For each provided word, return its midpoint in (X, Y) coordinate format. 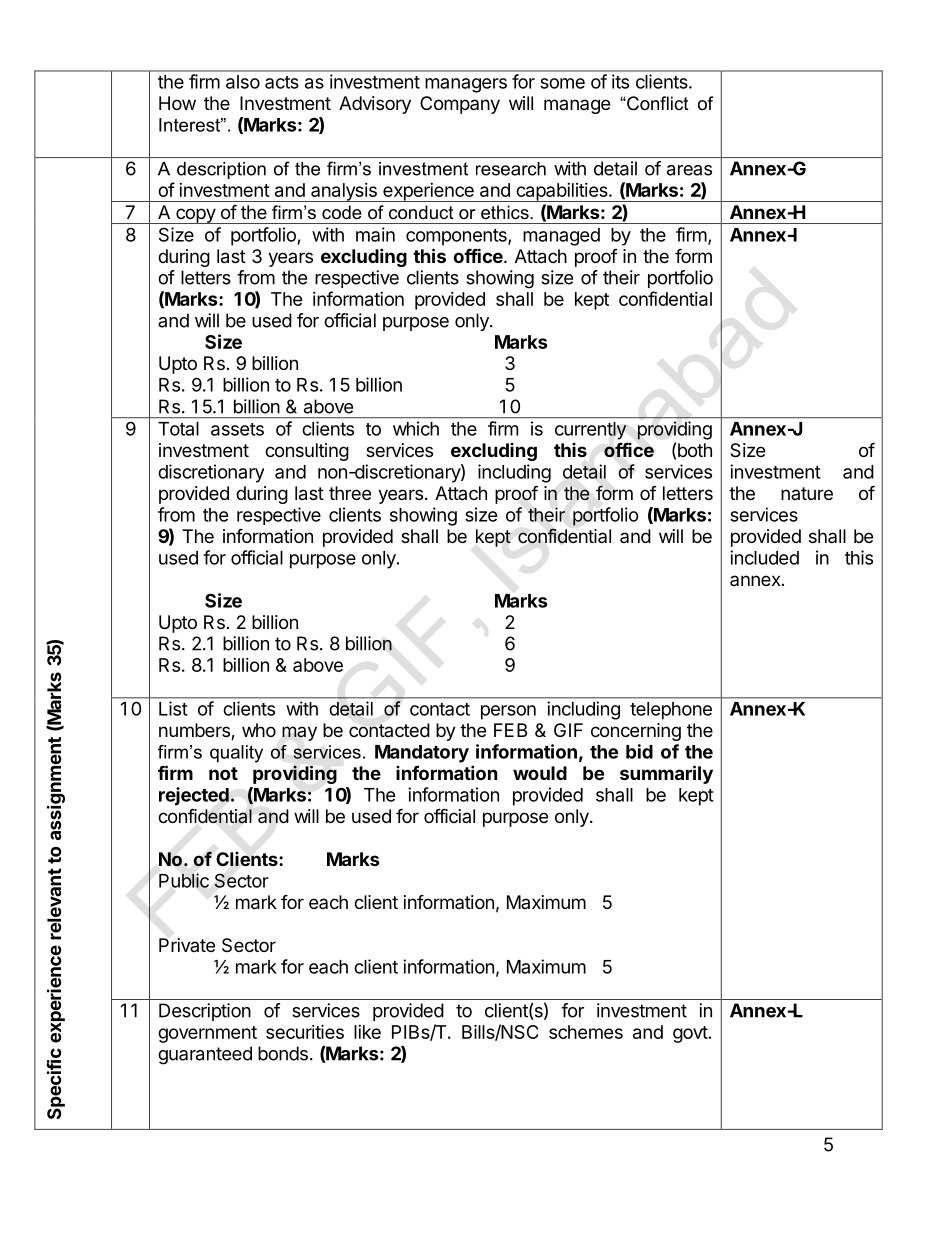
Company (460, 105)
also (243, 82)
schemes (586, 1032)
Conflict (657, 103)
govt (690, 1034)
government (207, 1034)
